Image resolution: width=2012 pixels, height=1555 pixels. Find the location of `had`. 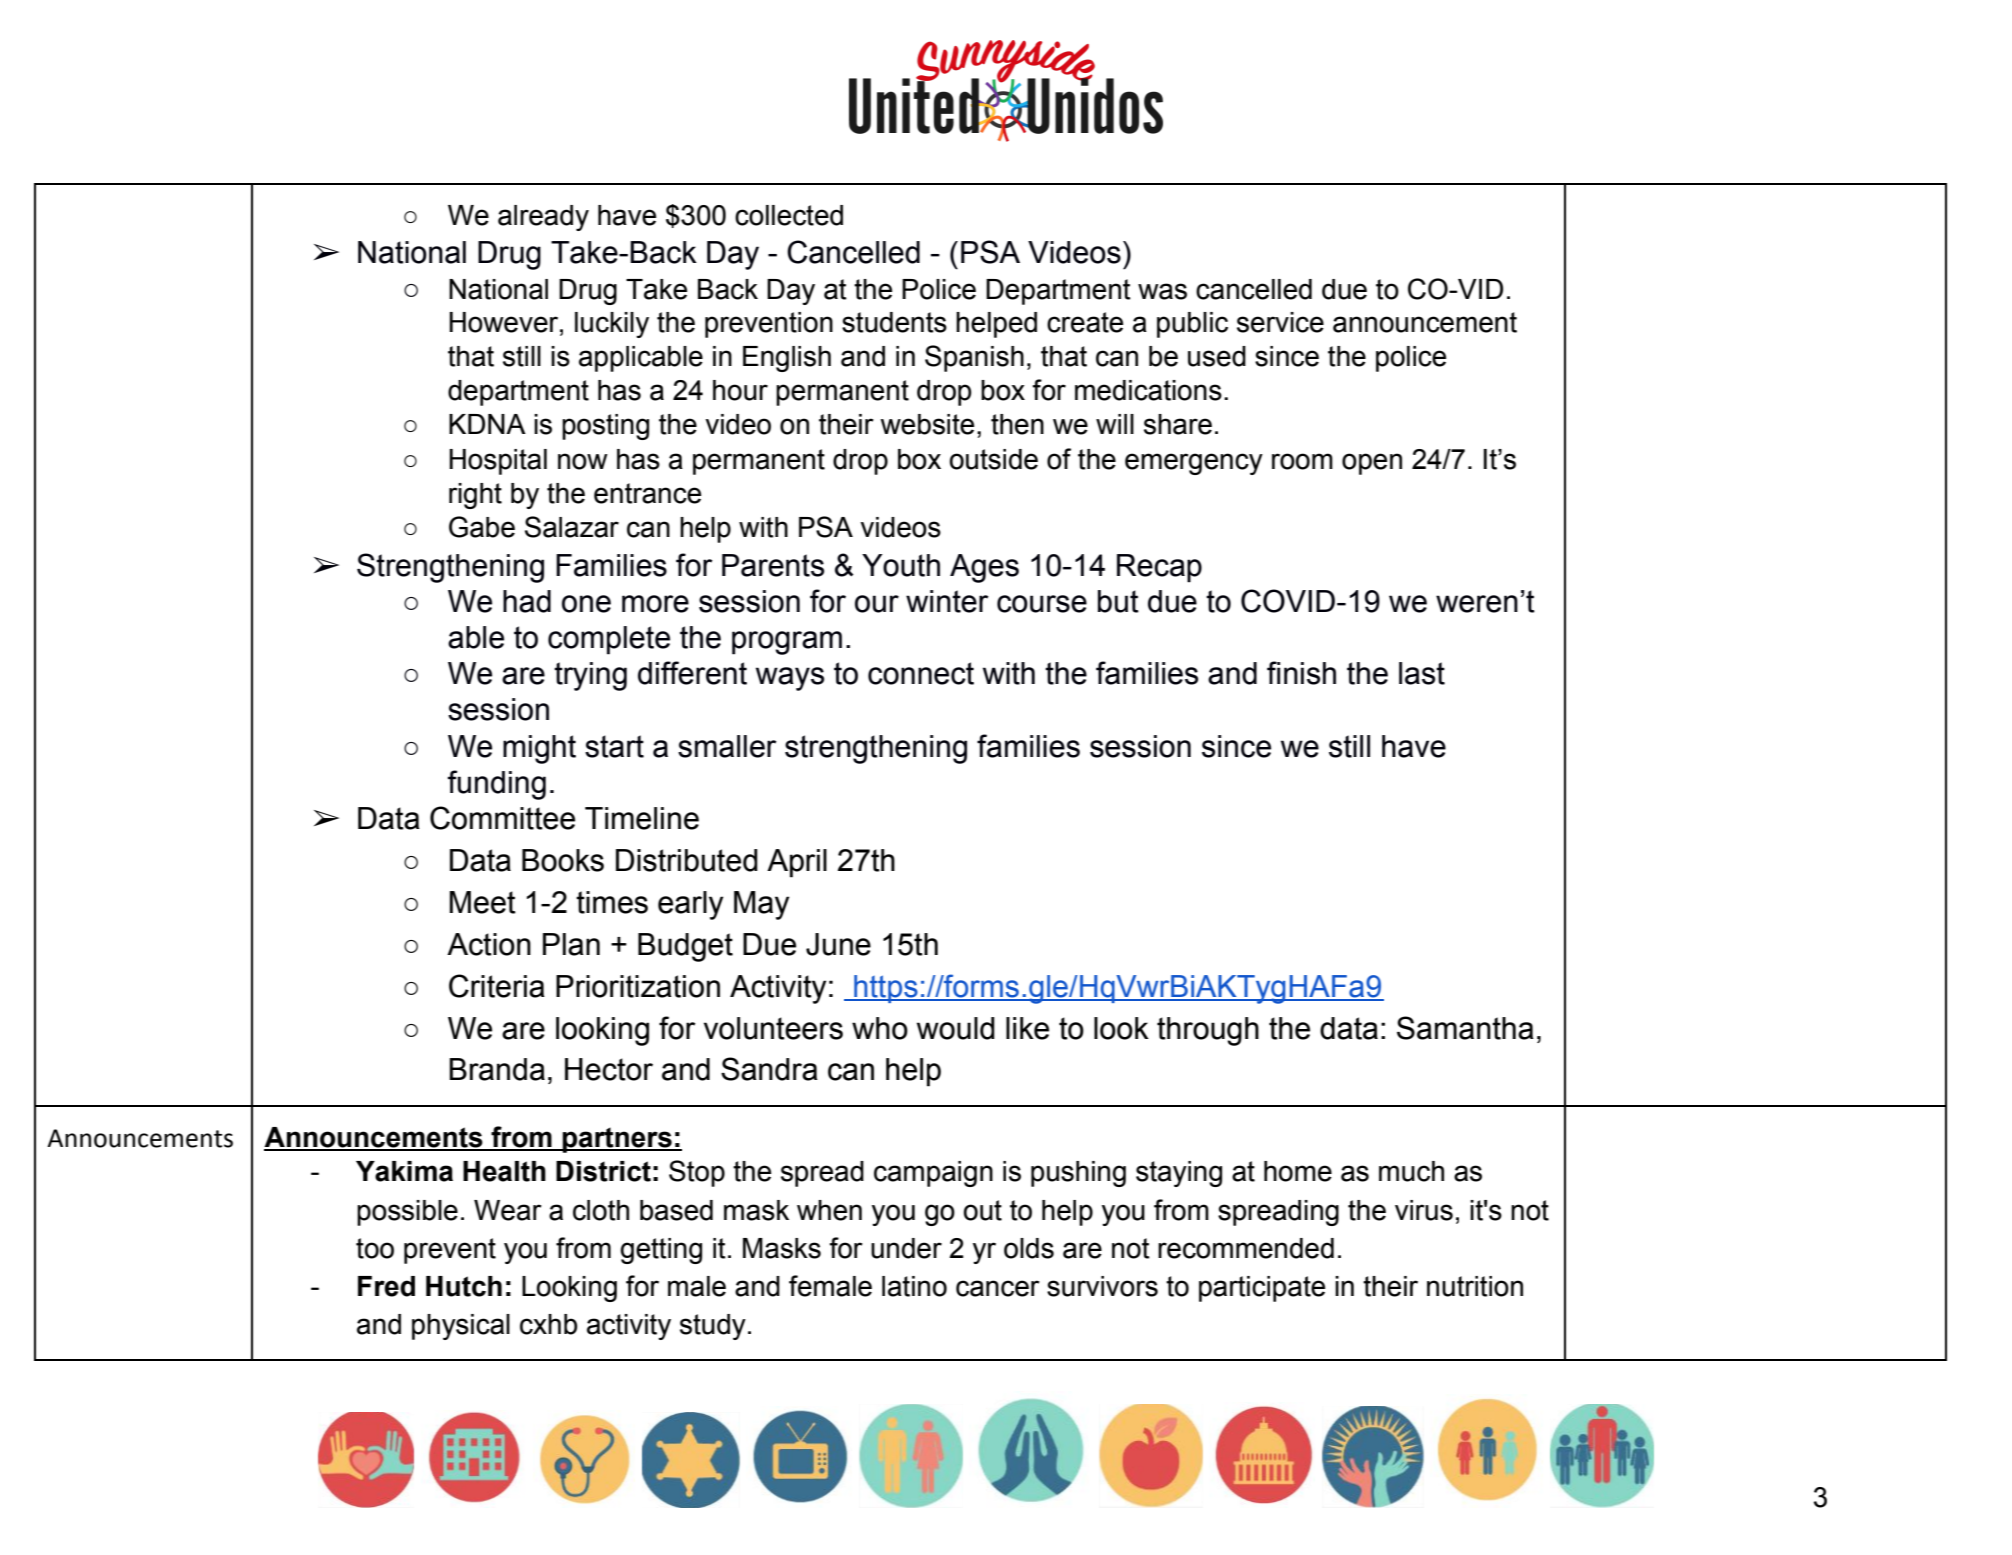

had is located at coordinates (527, 601).
